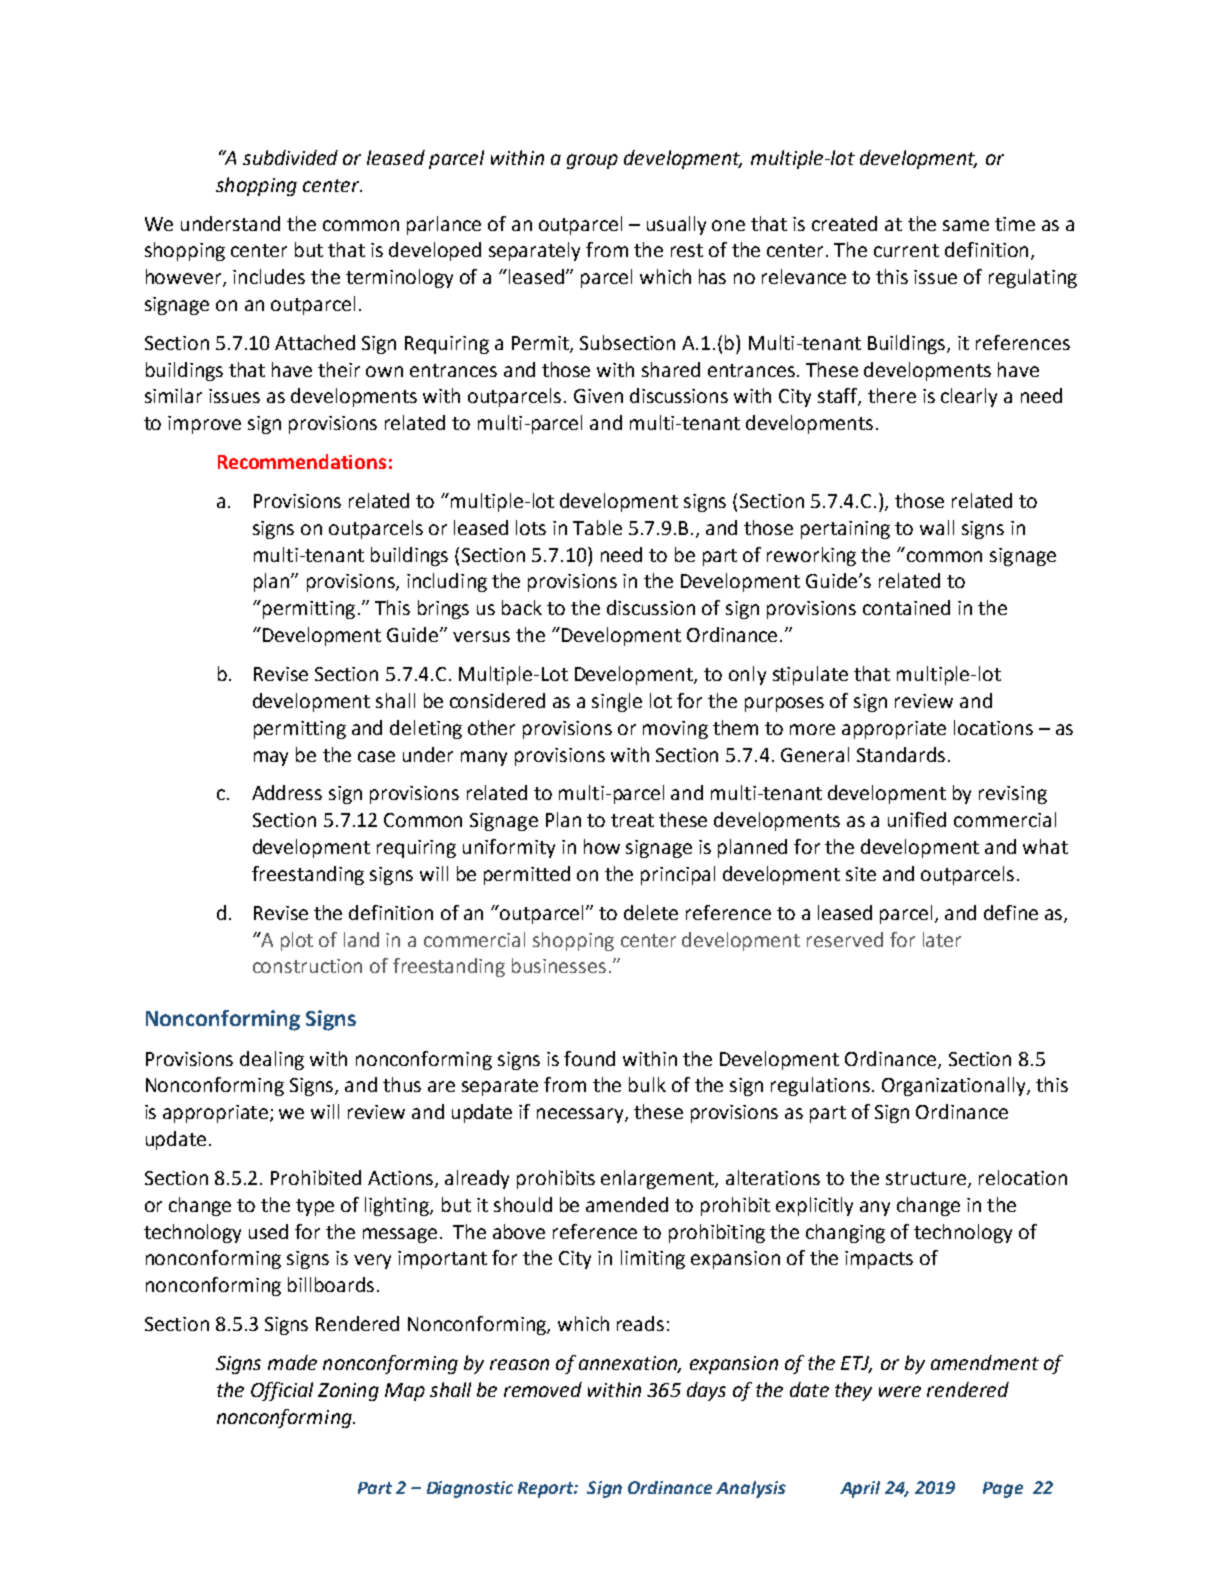  Describe the element at coordinates (282, 1391) in the page. I see `Official` at that location.
